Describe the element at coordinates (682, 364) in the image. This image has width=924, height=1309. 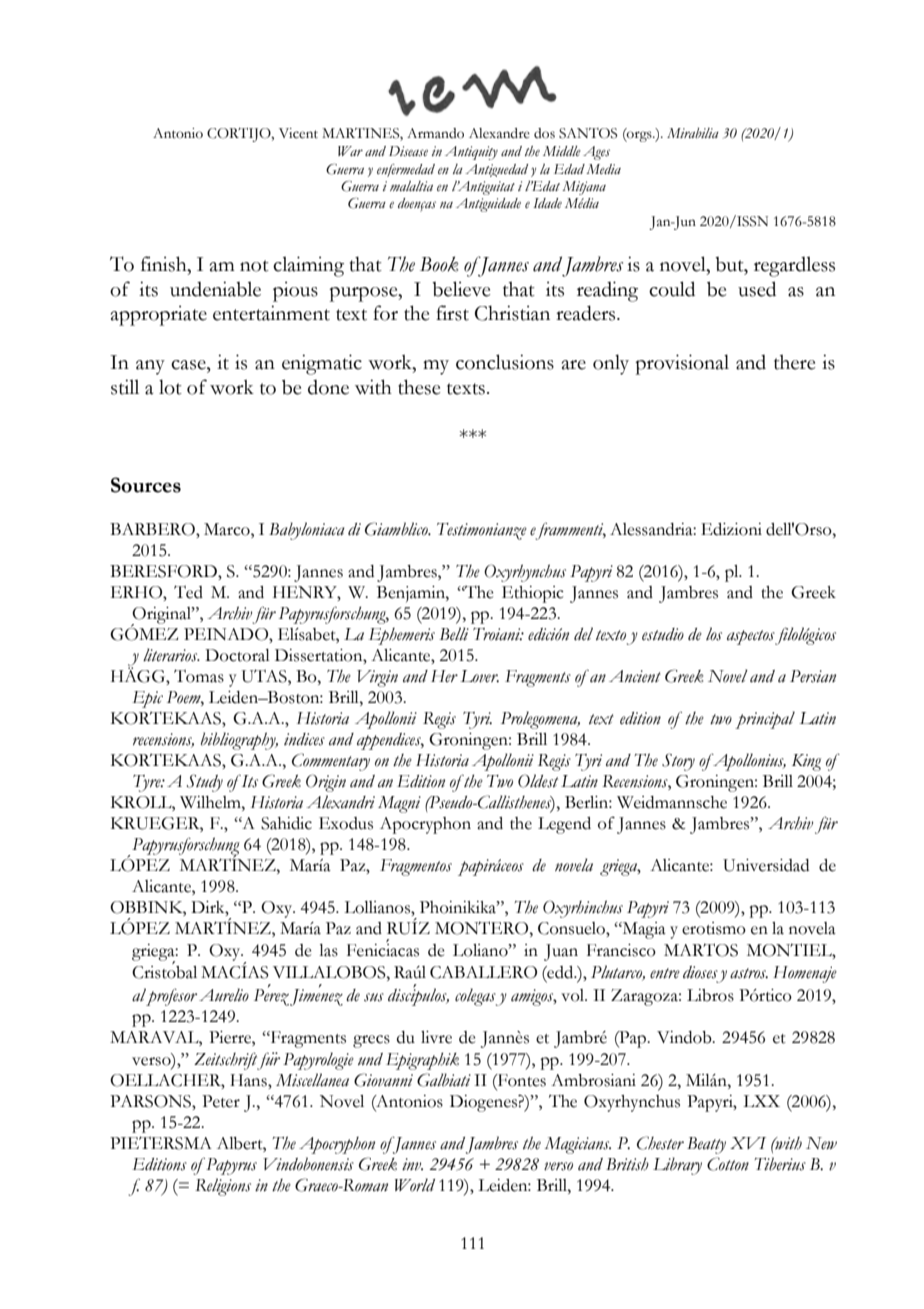
I see `provisional` at that location.
